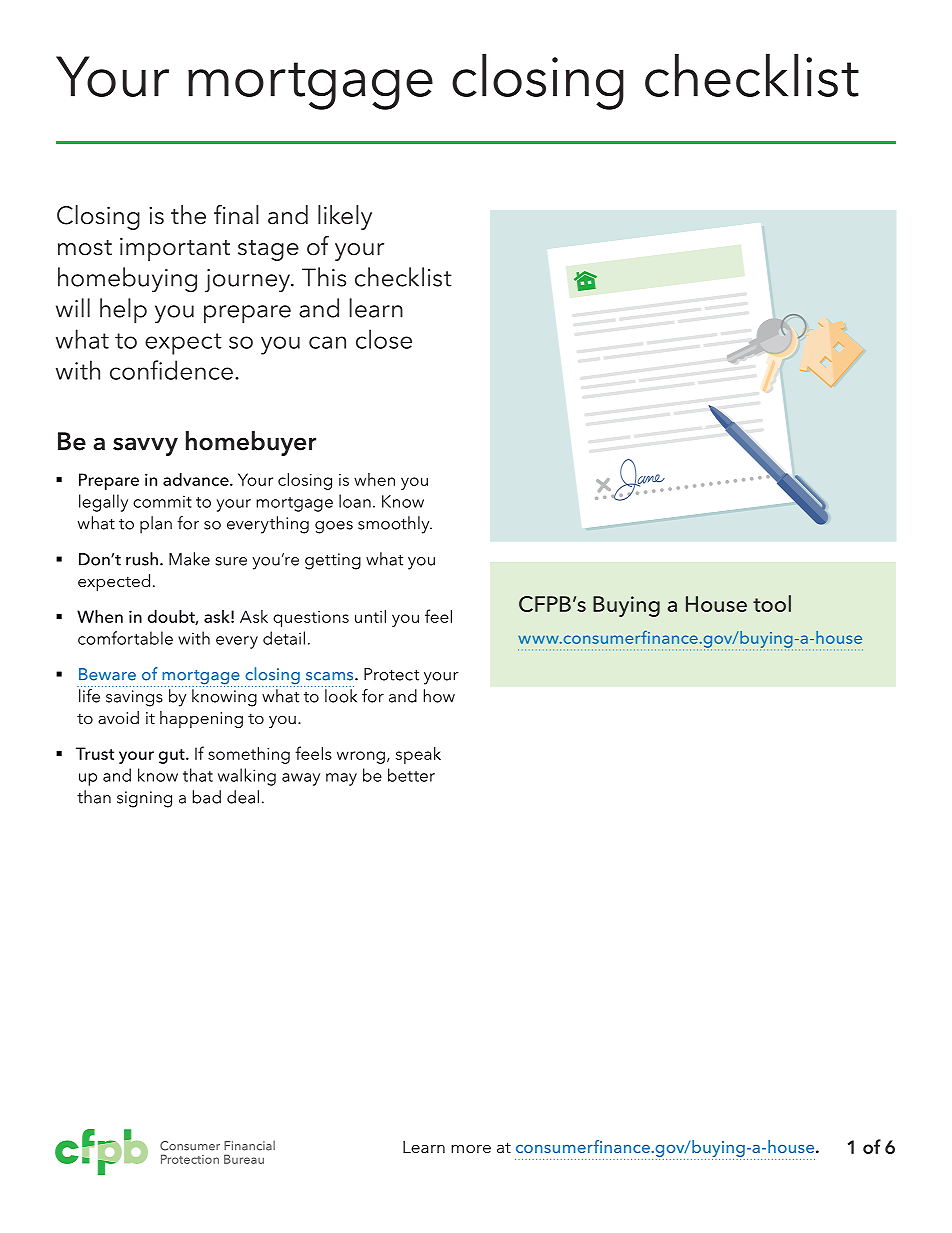  Describe the element at coordinates (355, 501) in the screenshot. I see `loan` at that location.
